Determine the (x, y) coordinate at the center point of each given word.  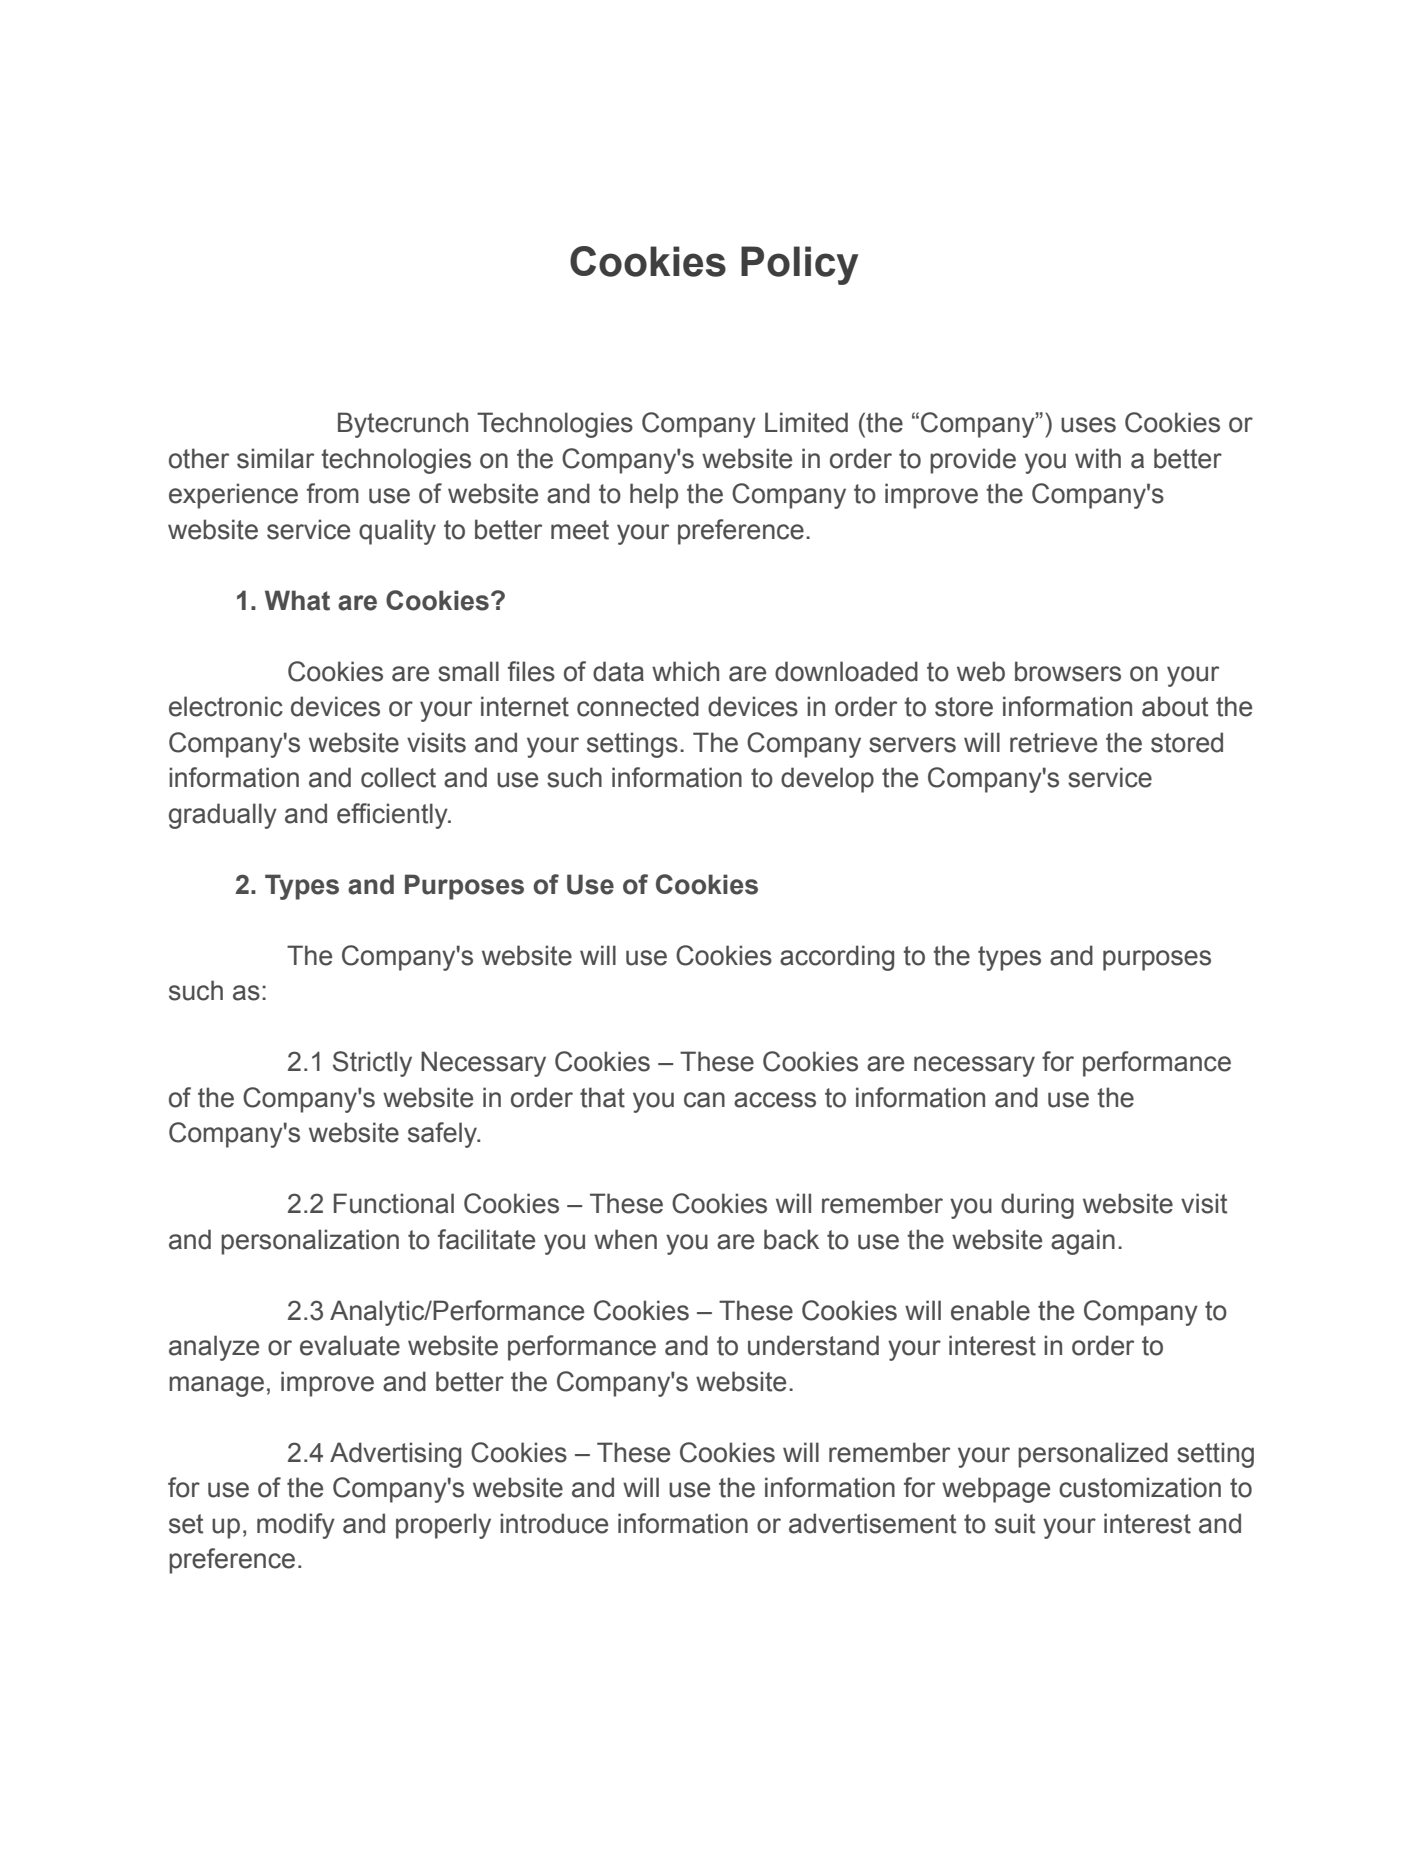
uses (1088, 425)
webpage (996, 1490)
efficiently (393, 816)
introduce (554, 1523)
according (837, 958)
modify (296, 1526)
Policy (799, 265)
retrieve (1053, 742)
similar (275, 458)
